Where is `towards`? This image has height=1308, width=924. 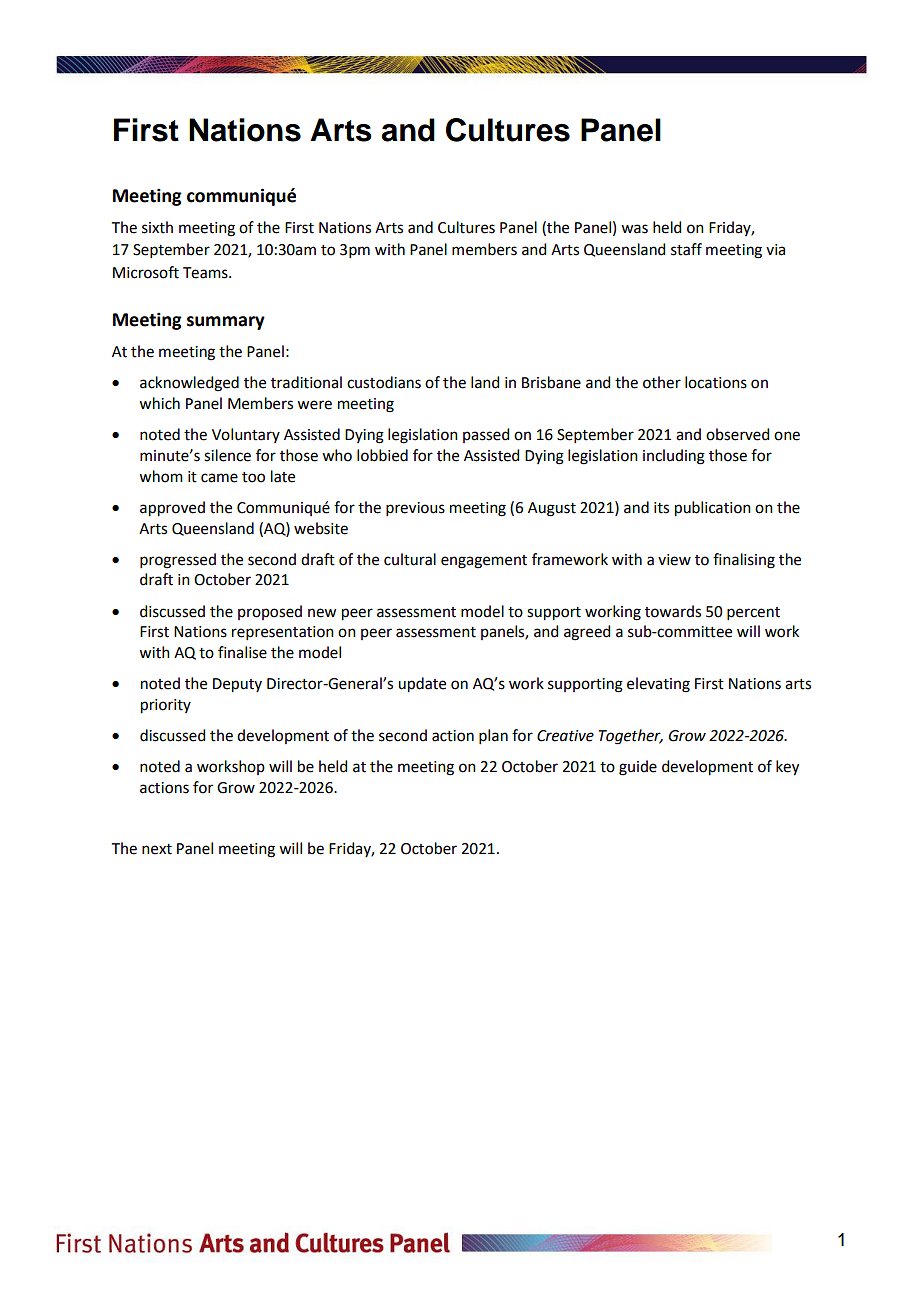
towards is located at coordinates (673, 611).
